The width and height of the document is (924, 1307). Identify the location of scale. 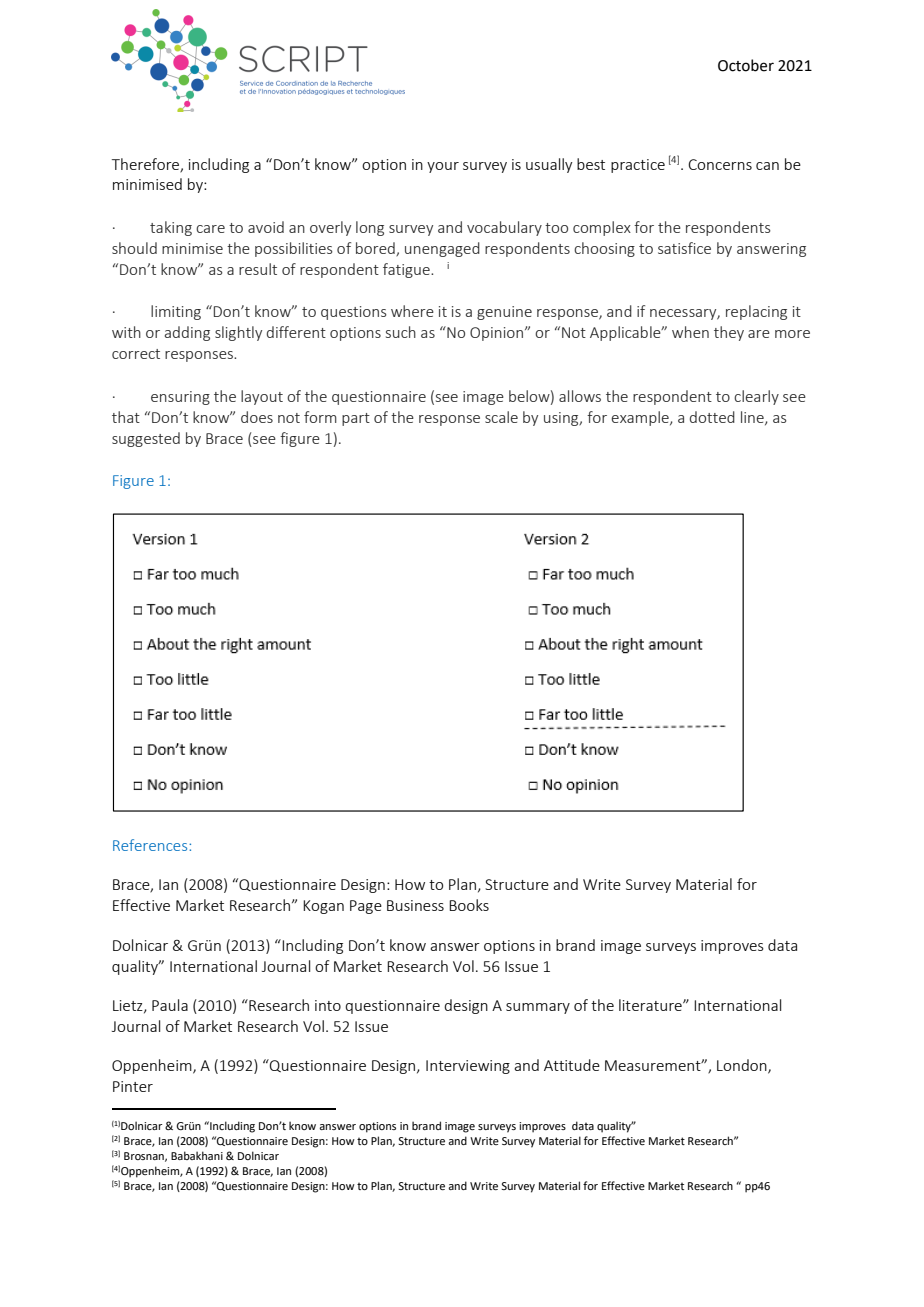
(501, 417).
